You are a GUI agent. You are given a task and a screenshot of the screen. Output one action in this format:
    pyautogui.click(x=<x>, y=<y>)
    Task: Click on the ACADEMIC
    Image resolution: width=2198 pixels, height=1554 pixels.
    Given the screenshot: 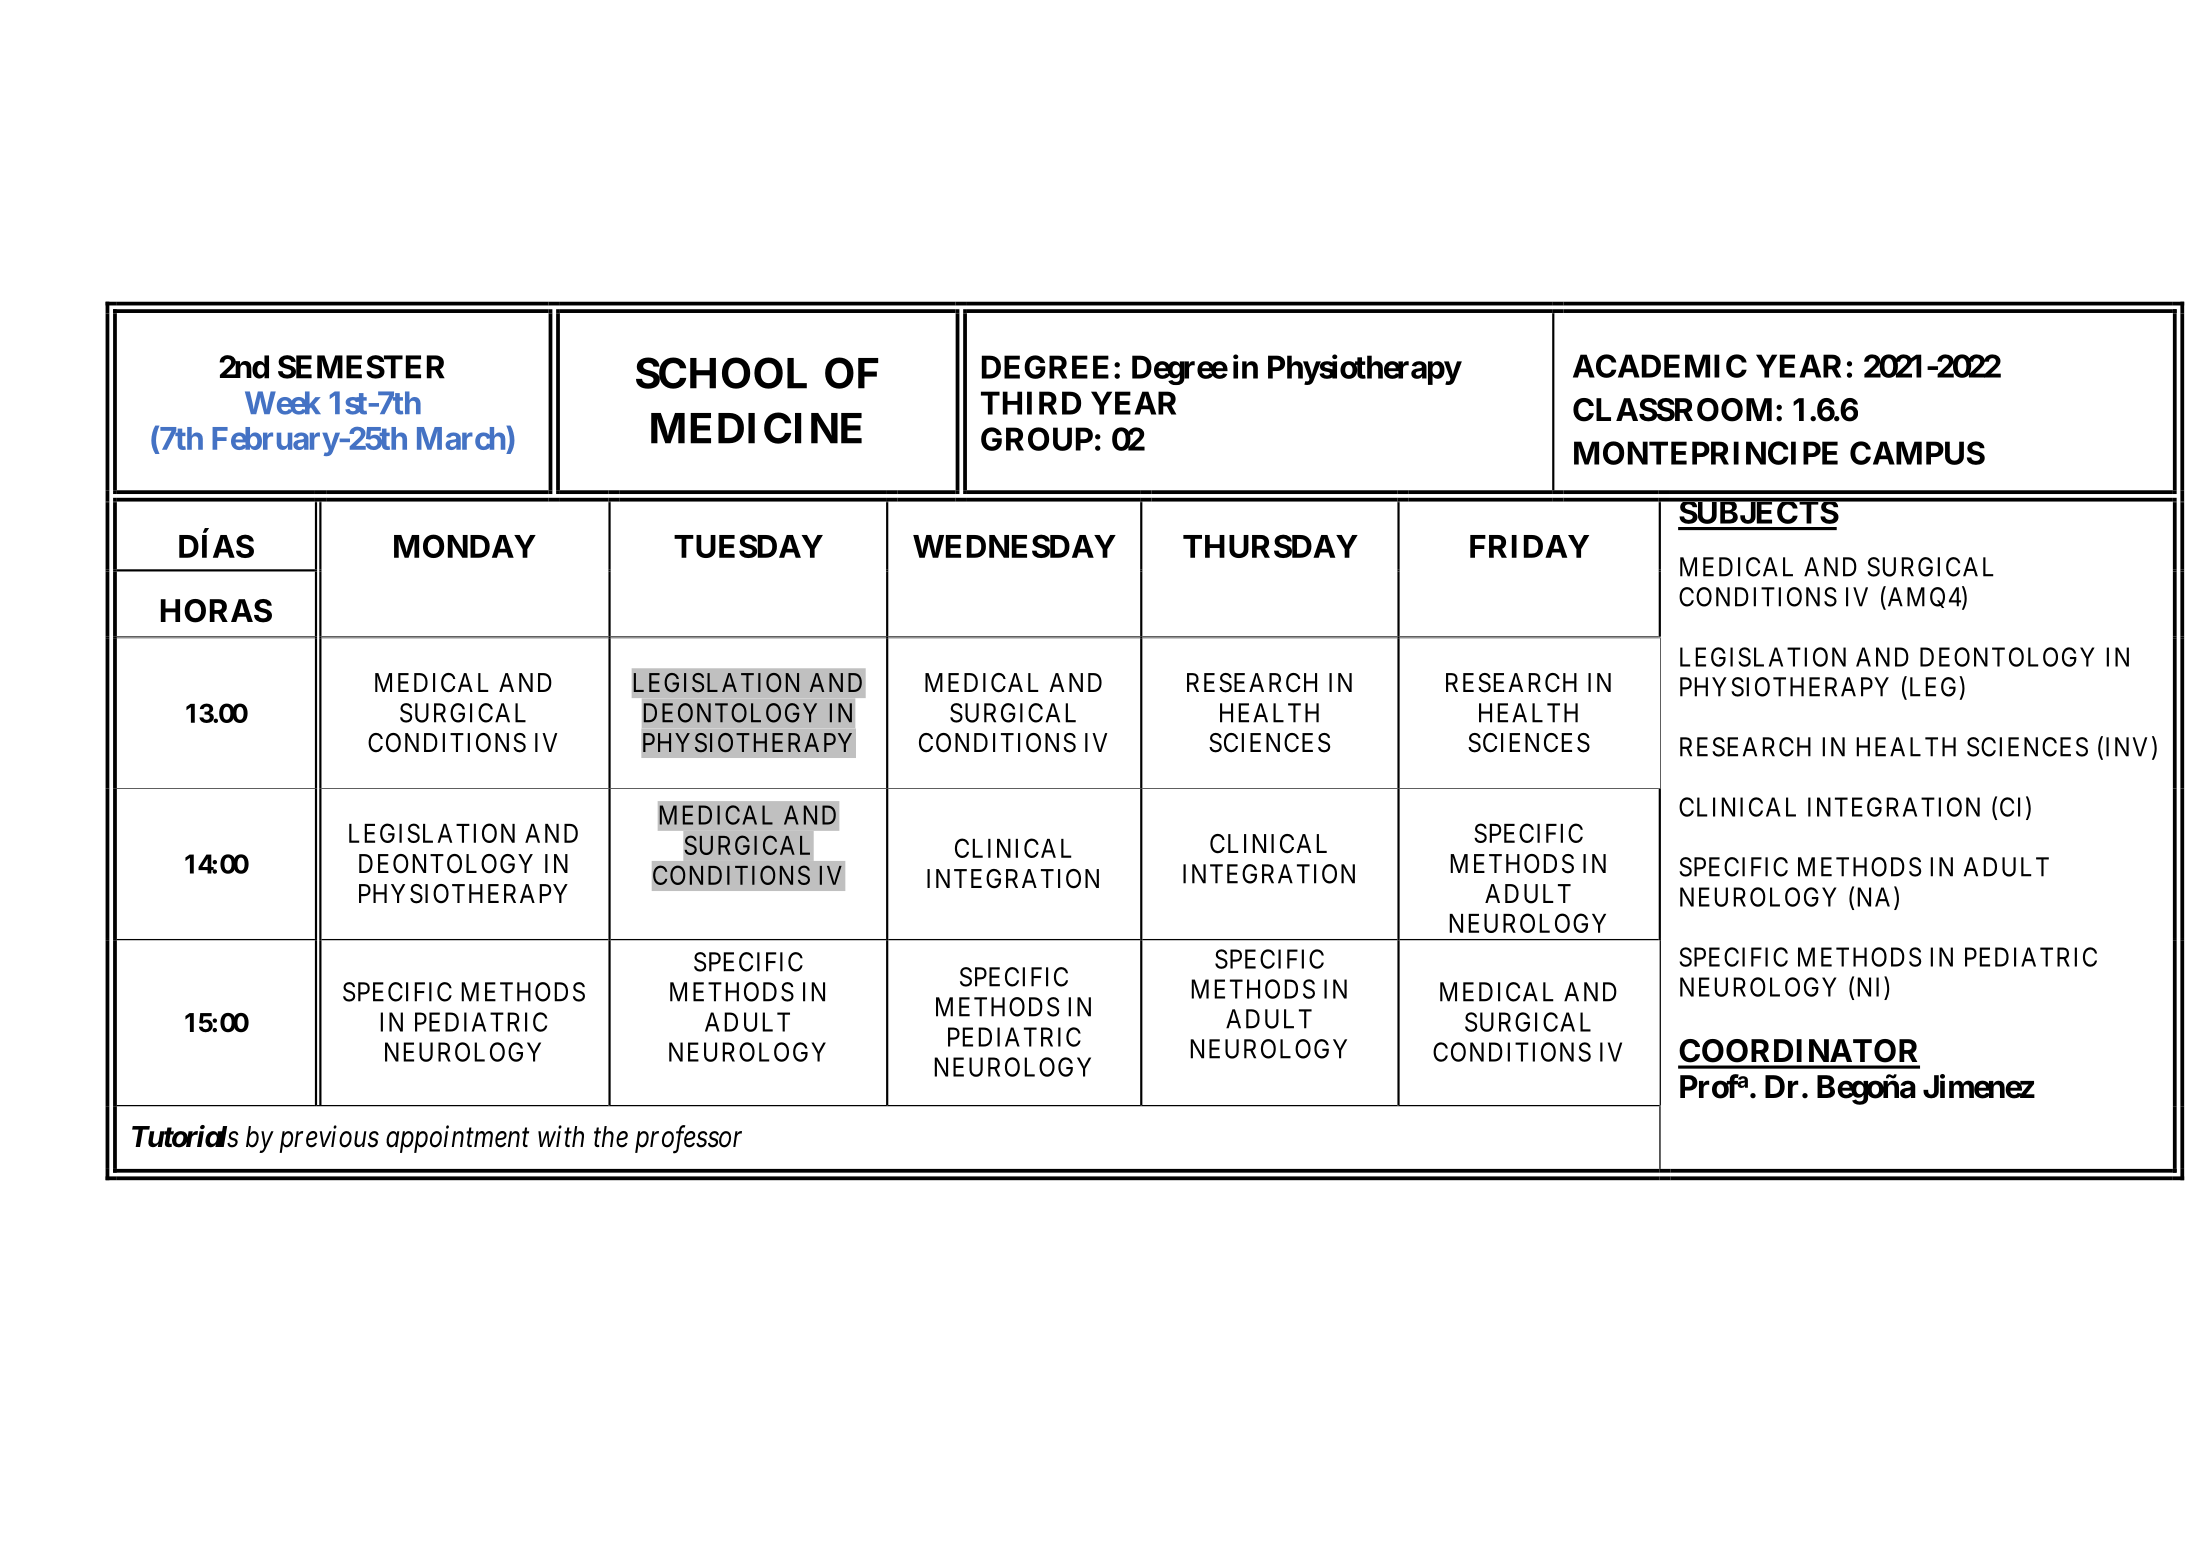 What is the action you would take?
    pyautogui.click(x=1660, y=366)
